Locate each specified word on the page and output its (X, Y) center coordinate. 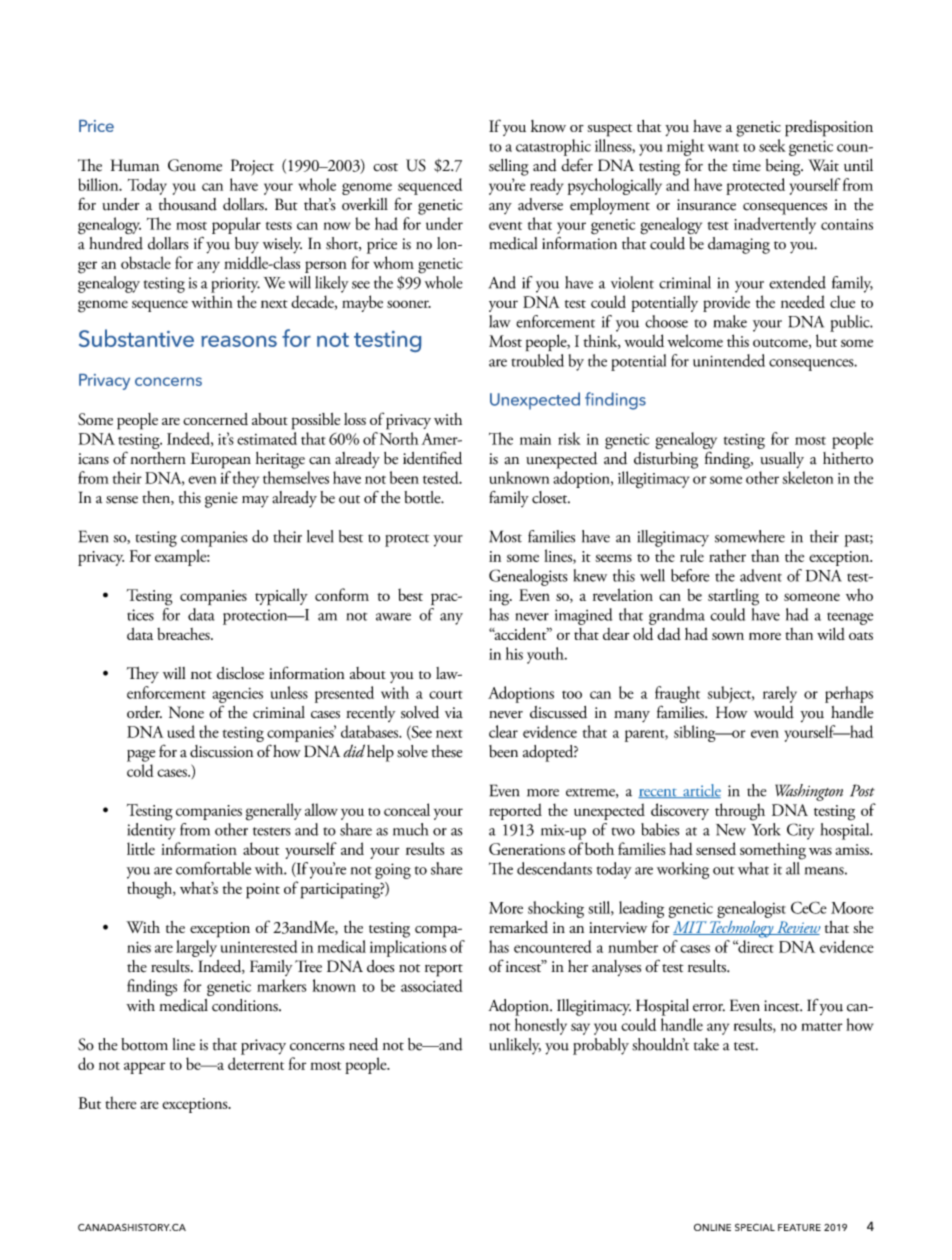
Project (252, 167)
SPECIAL (755, 1227)
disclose (240, 673)
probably (601, 1046)
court (446, 695)
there (120, 1102)
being (784, 167)
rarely (780, 694)
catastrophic (553, 147)
